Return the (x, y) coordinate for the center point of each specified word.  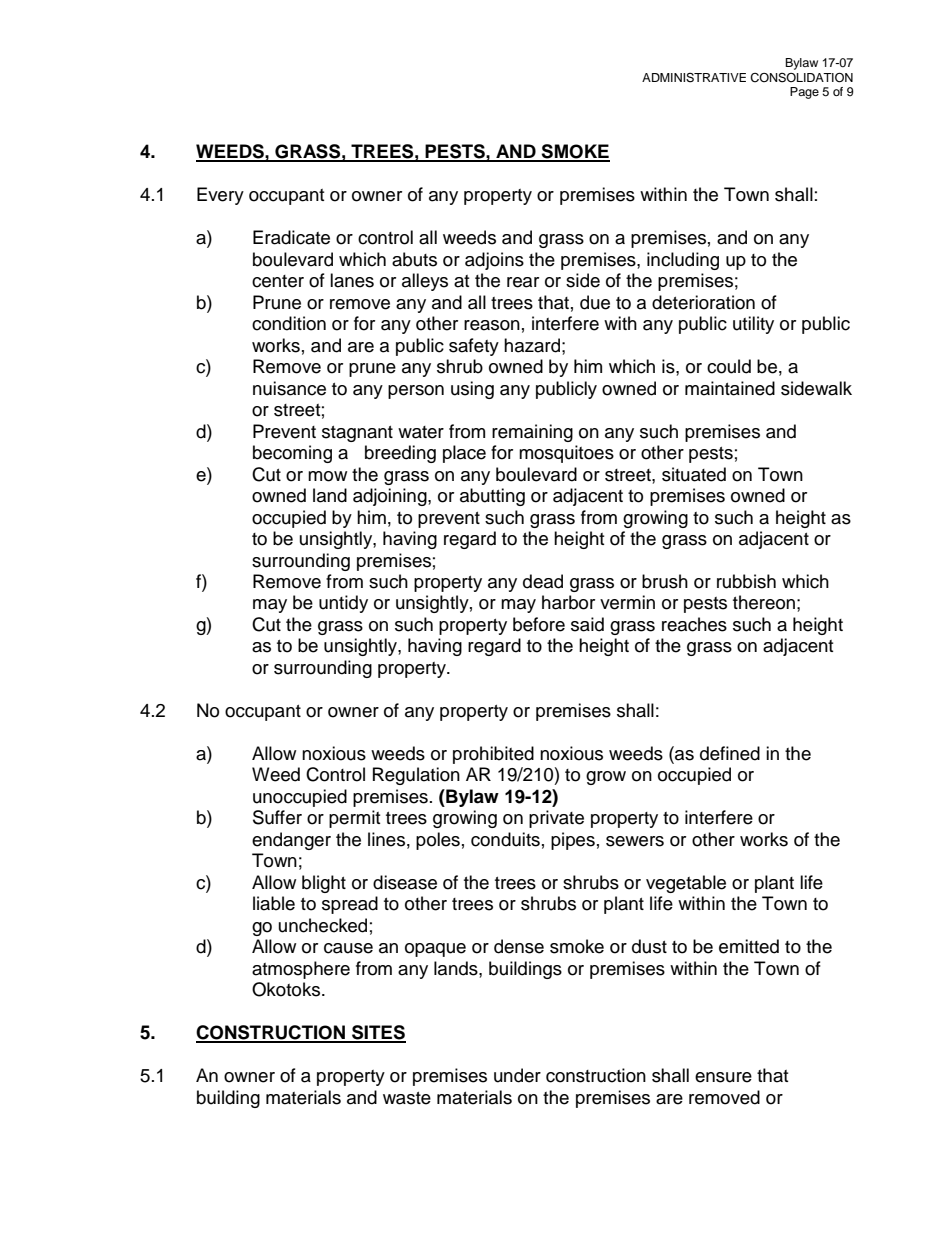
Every (220, 196)
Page (804, 93)
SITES (378, 1033)
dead (543, 581)
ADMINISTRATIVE (694, 78)
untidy (343, 604)
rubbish (746, 581)
